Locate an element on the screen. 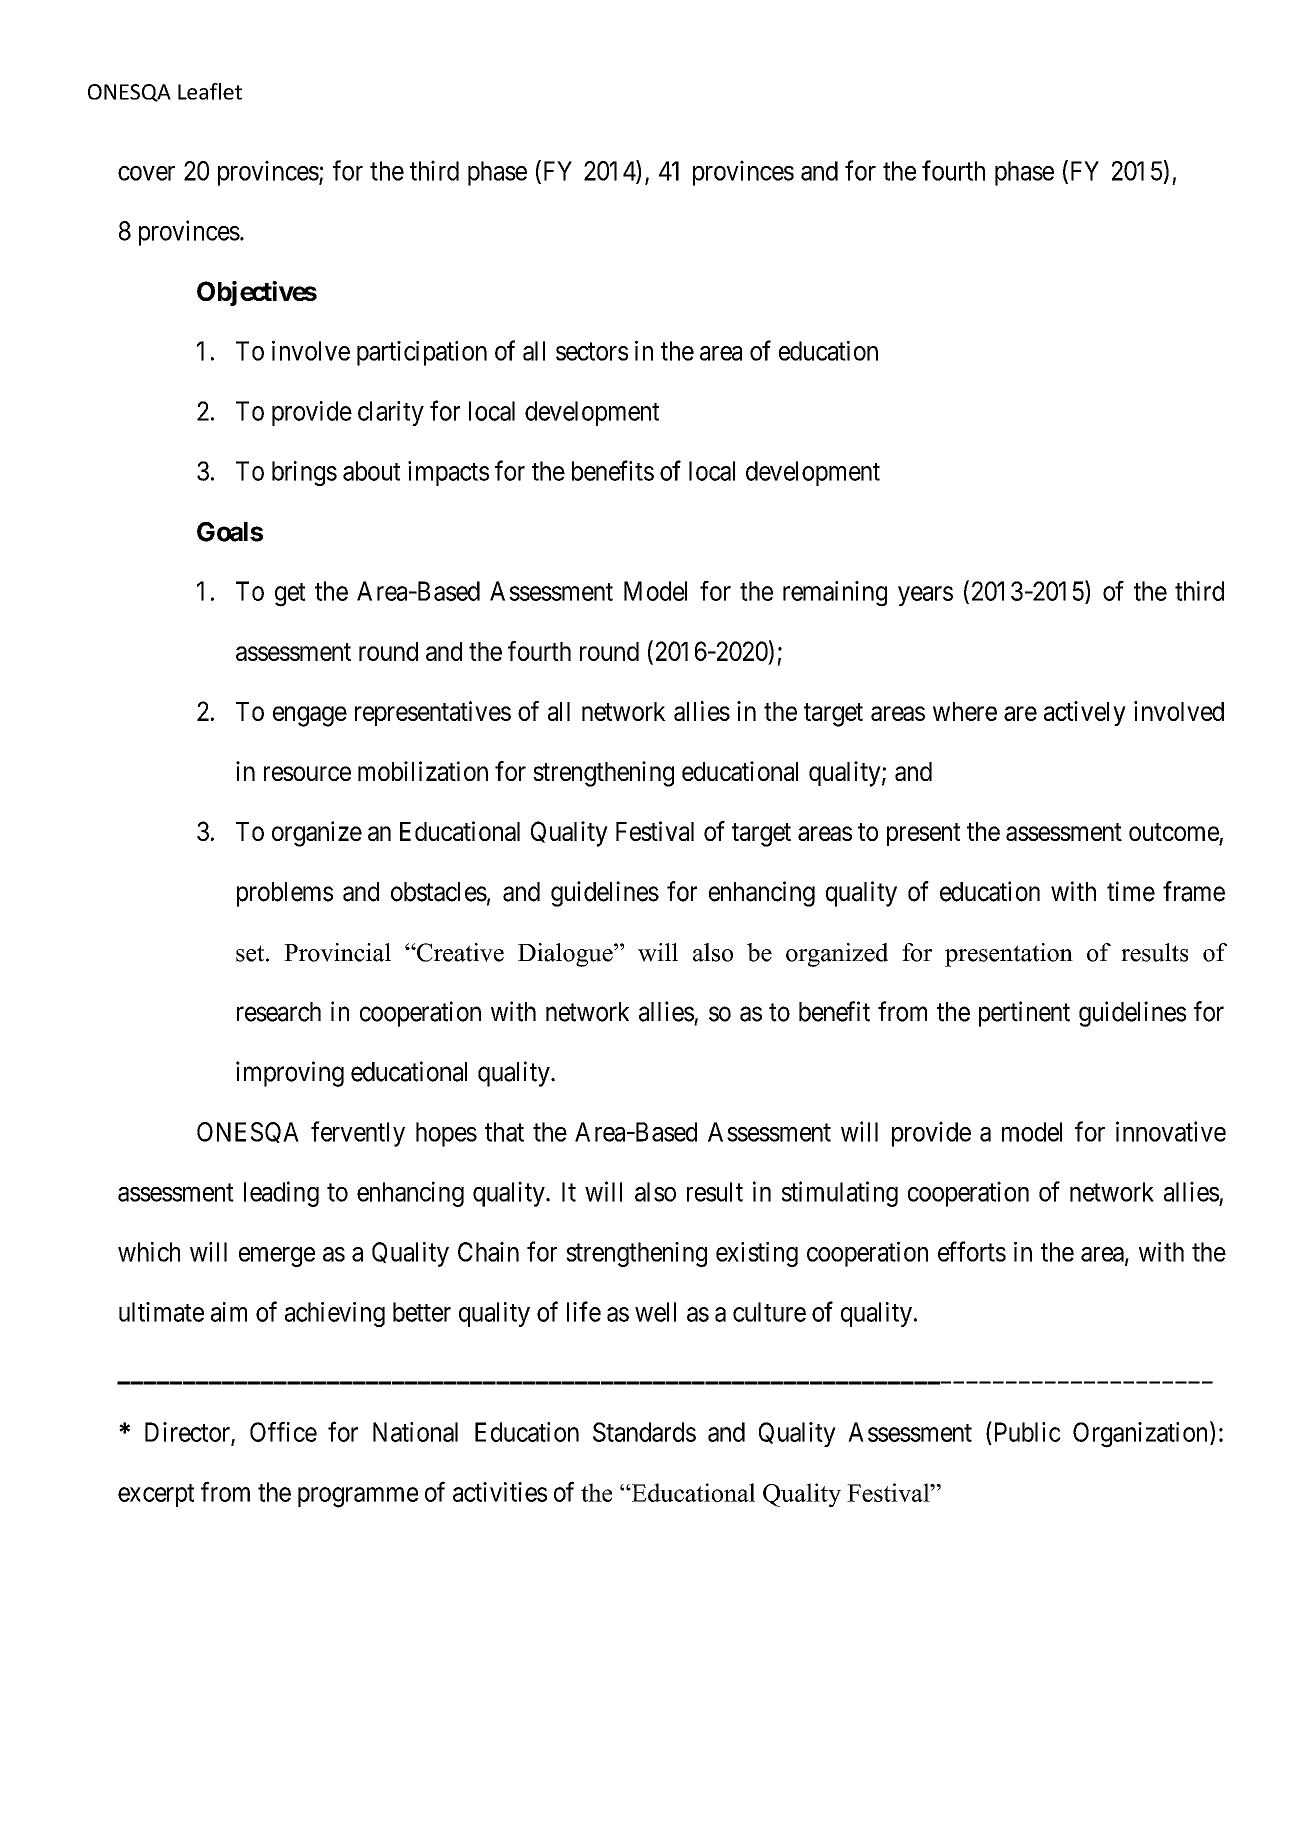  Office is located at coordinates (283, 1431).
